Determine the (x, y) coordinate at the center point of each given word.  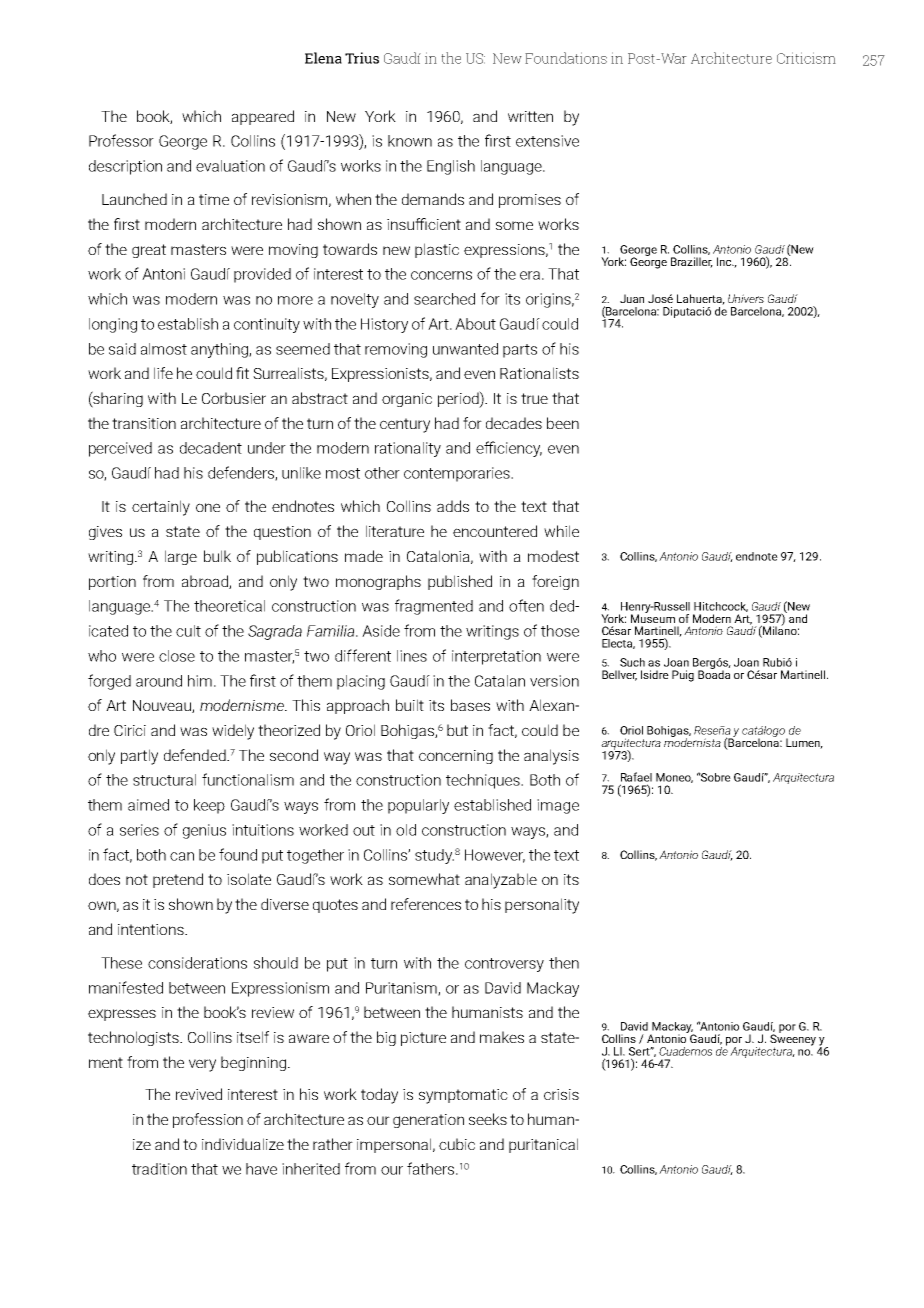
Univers (746, 298)
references (426, 904)
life (163, 373)
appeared (263, 117)
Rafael (636, 777)
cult (188, 631)
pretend (178, 880)
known (410, 141)
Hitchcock (721, 607)
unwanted (465, 349)
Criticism (806, 58)
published (460, 582)
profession (208, 1120)
